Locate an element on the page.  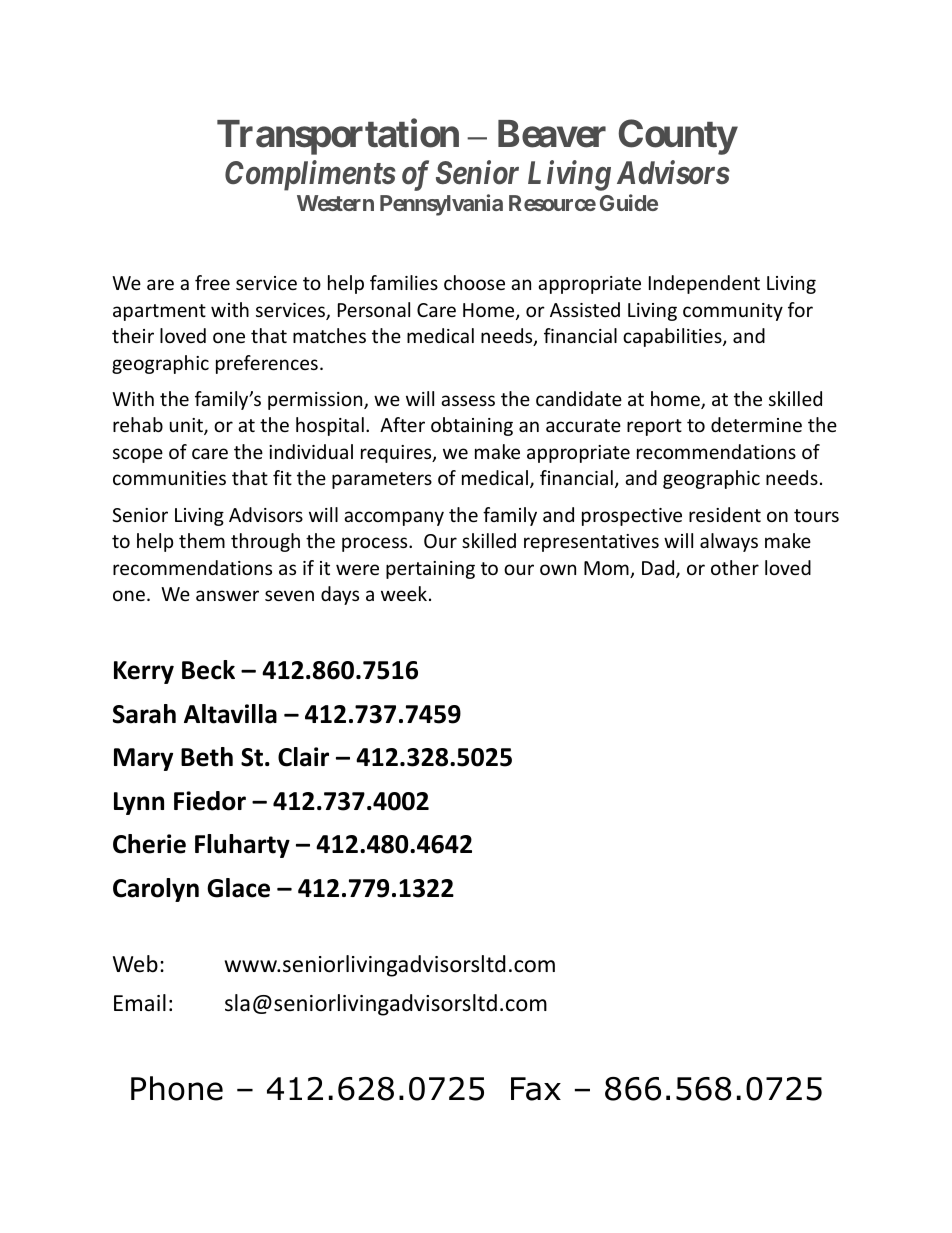
Fax is located at coordinates (536, 1089).
